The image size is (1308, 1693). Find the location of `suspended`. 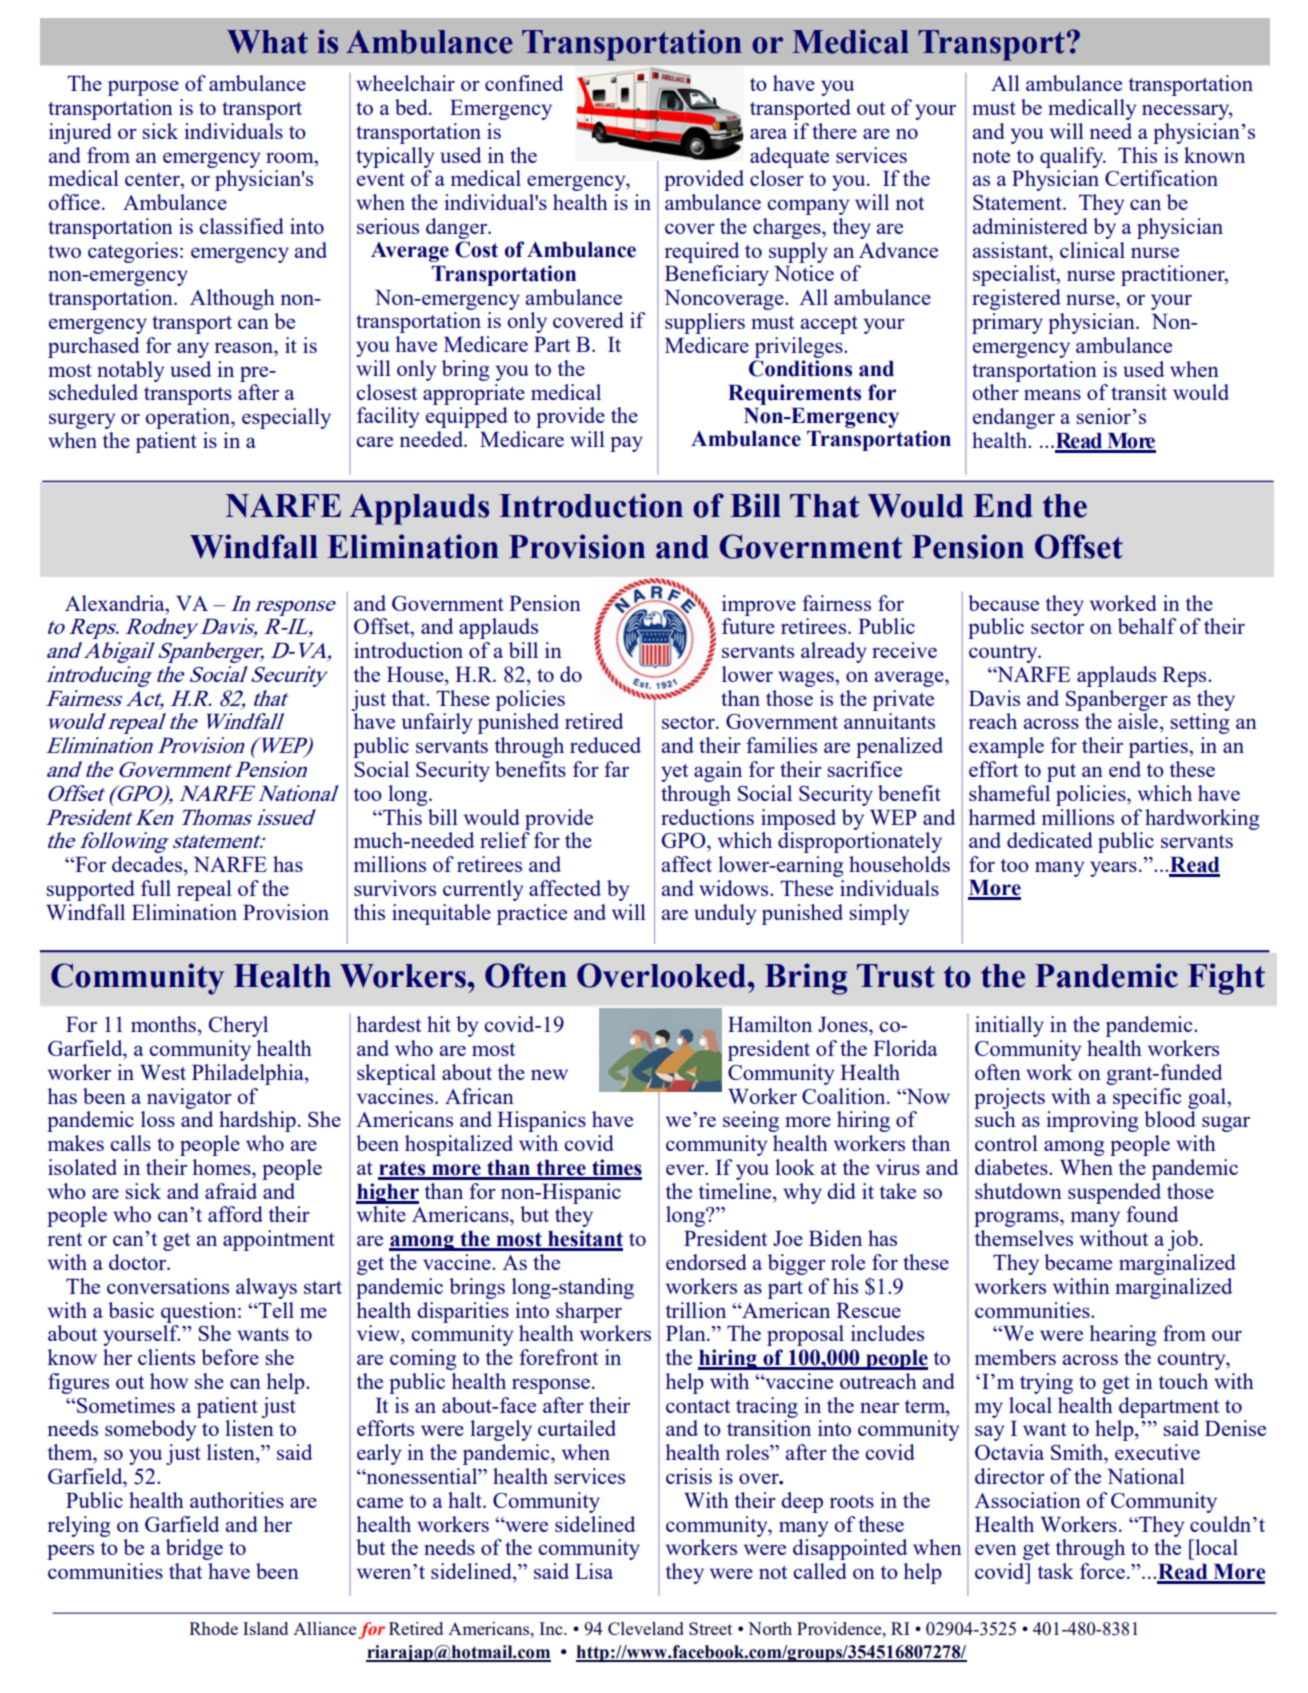

suspended is located at coordinates (1114, 1193).
